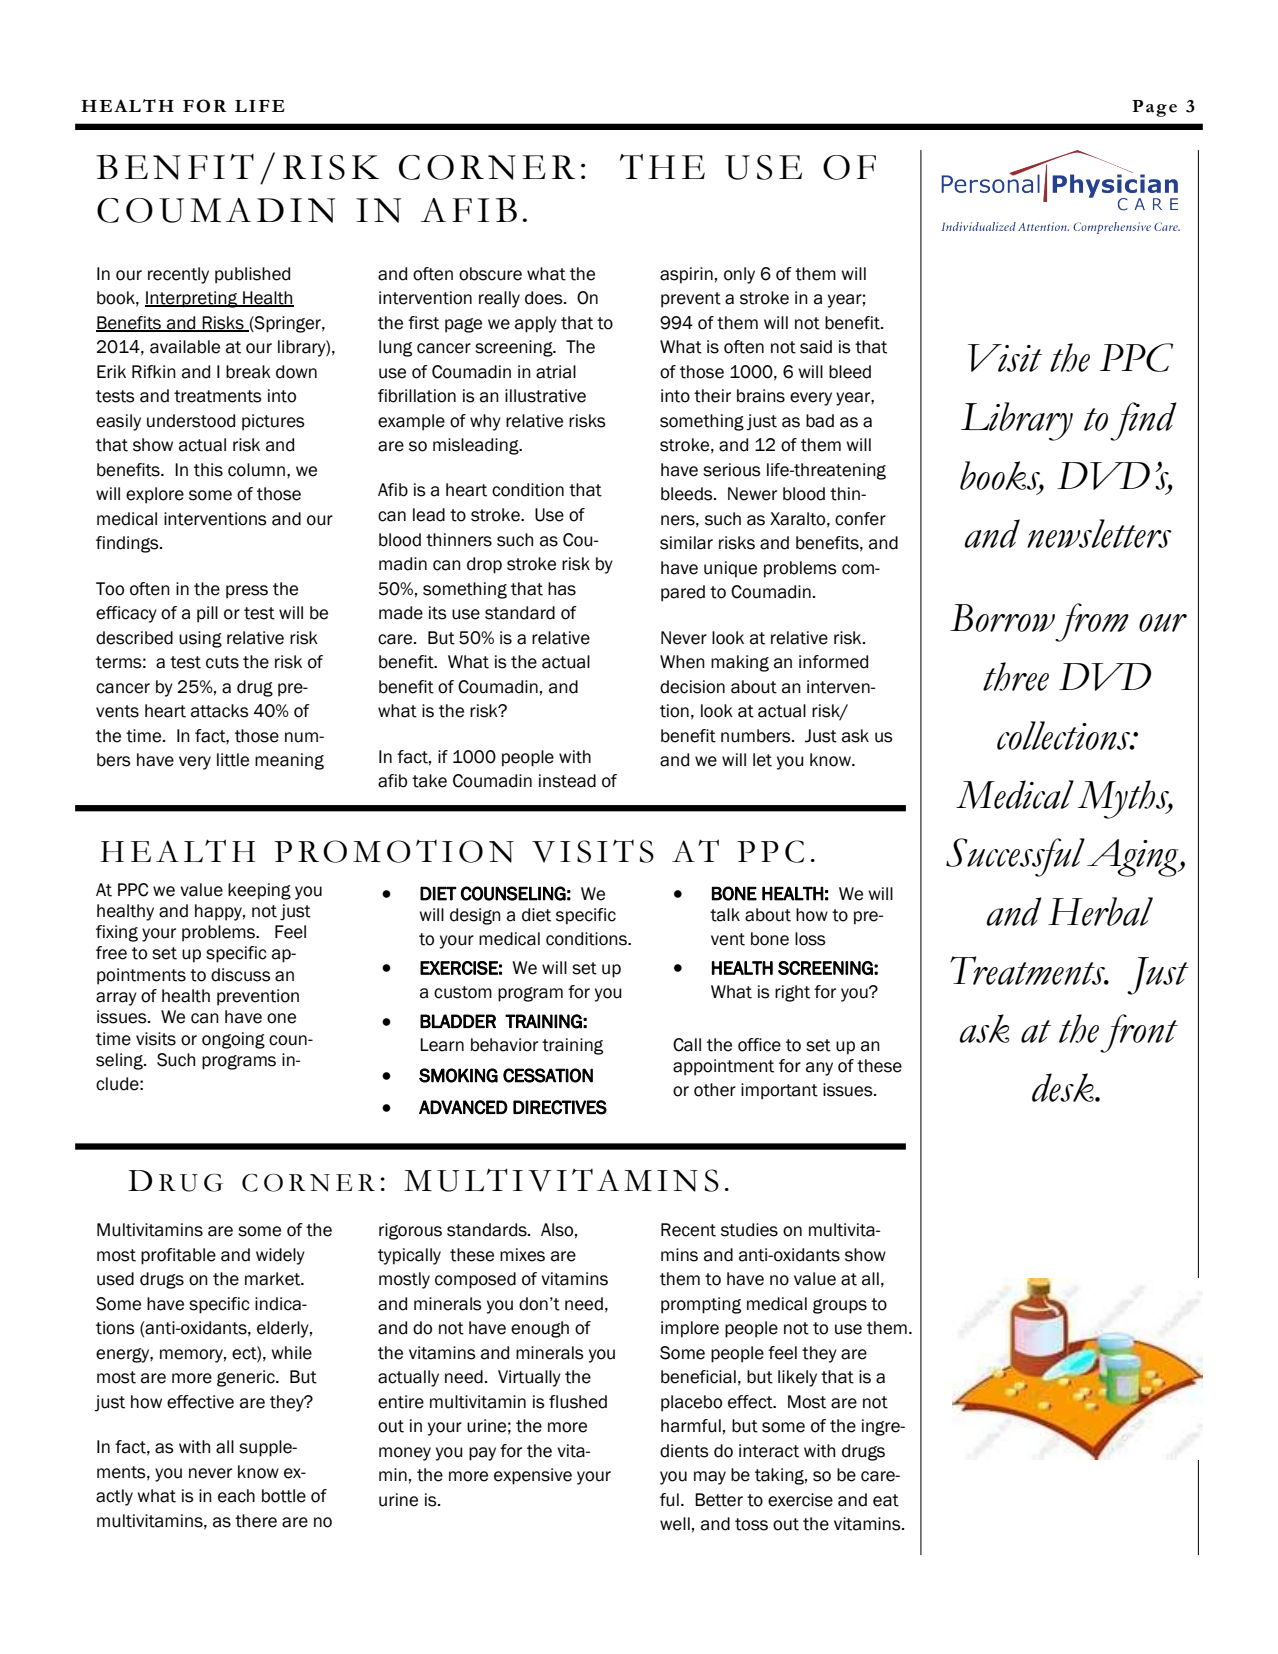 Image resolution: width=1278 pixels, height=1654 pixels. Describe the element at coordinates (692, 687) in the screenshot. I see `decision` at that location.
